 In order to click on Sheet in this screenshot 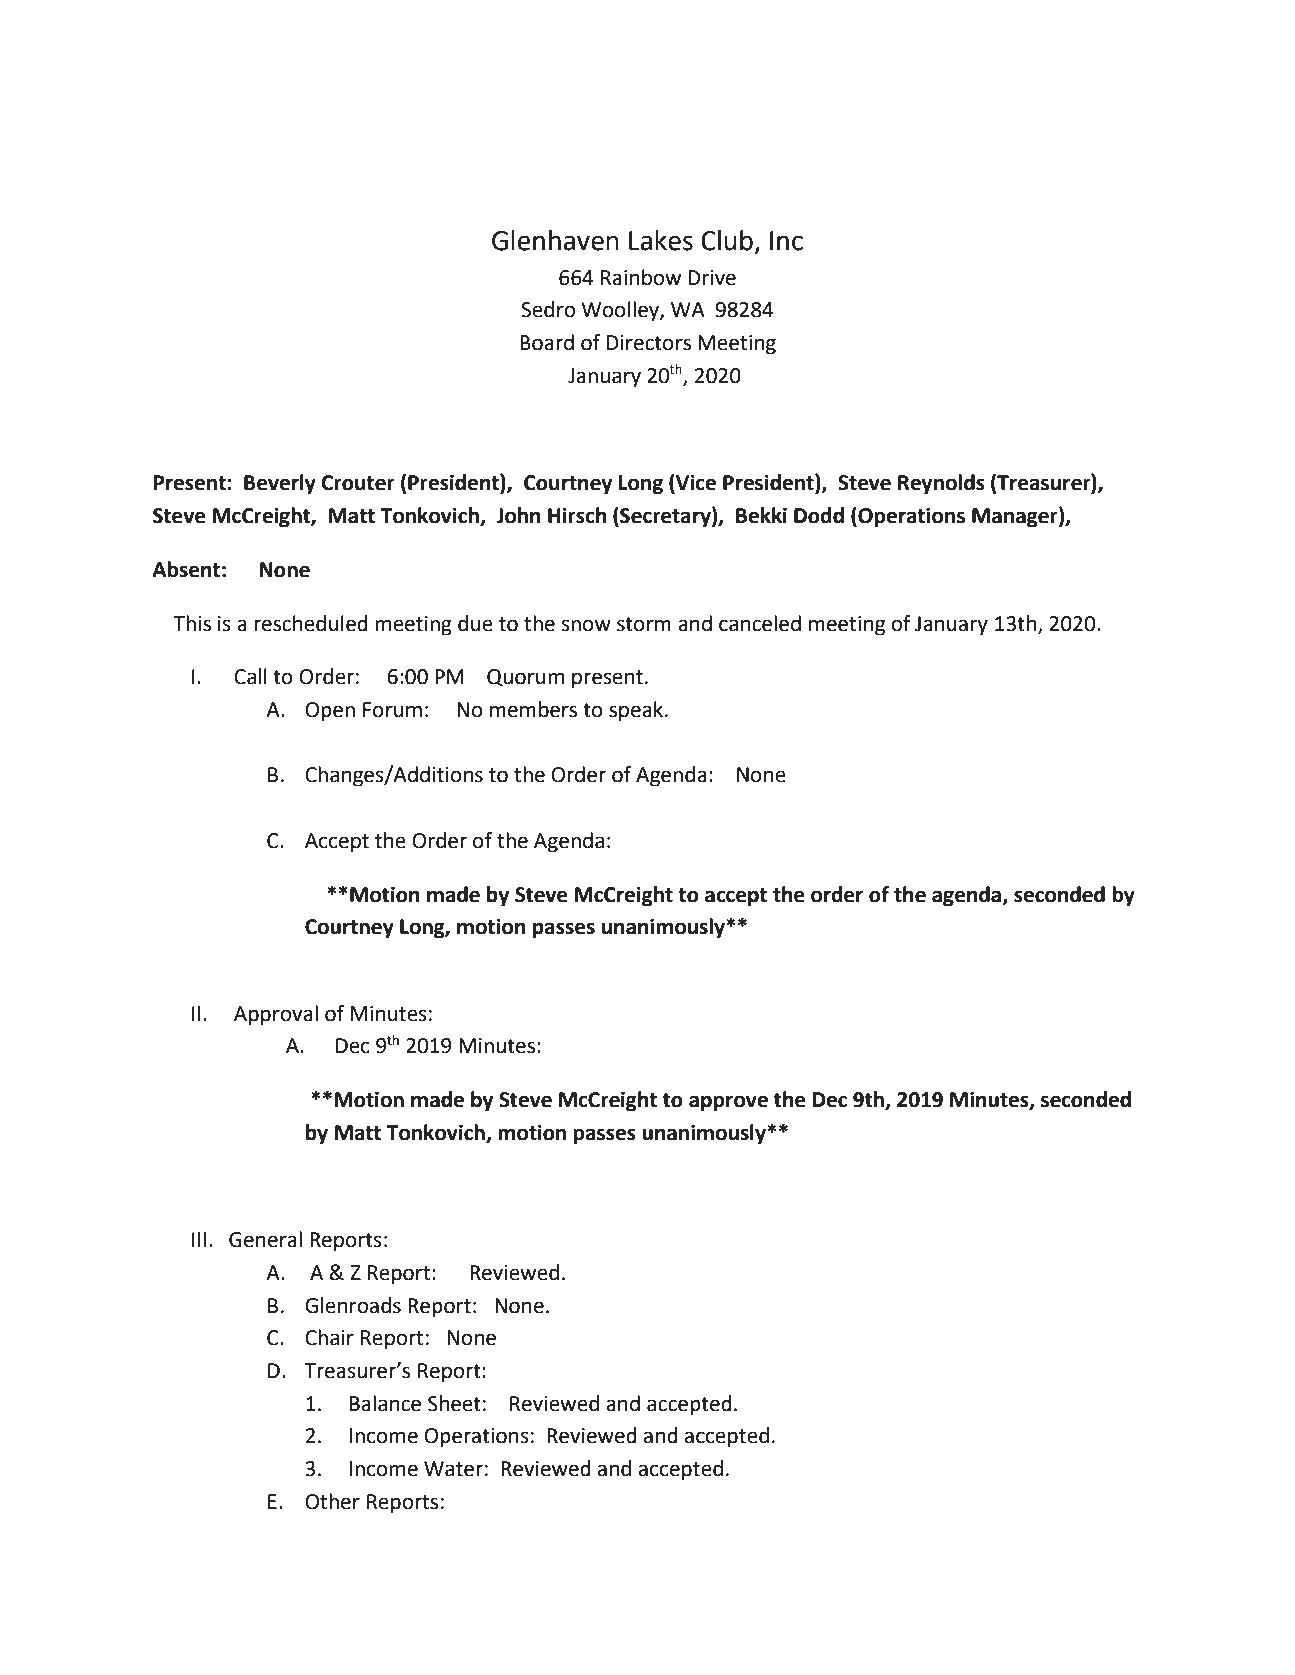, I will do `click(454, 1403)`.
